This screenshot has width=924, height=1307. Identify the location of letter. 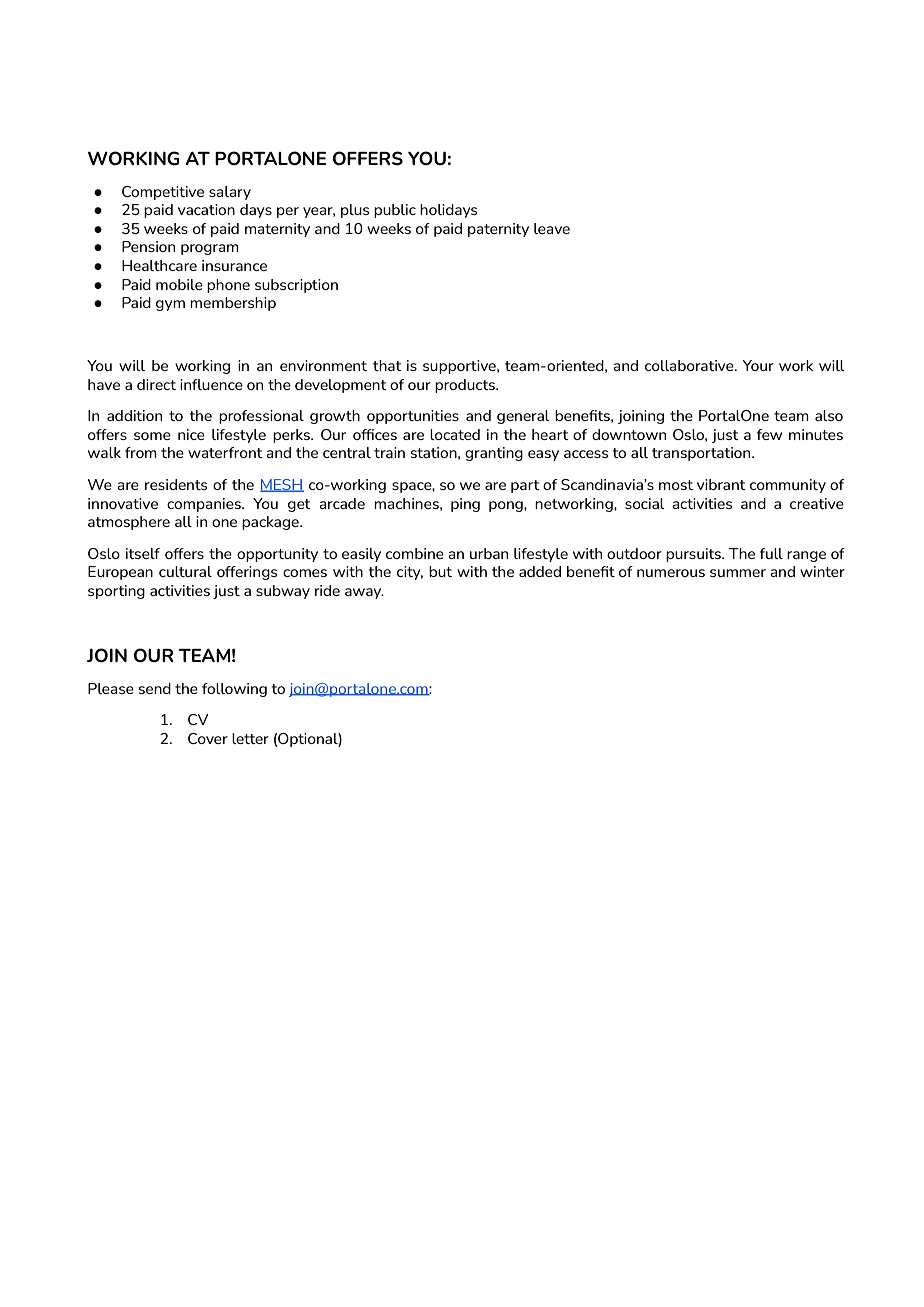
(250, 738).
